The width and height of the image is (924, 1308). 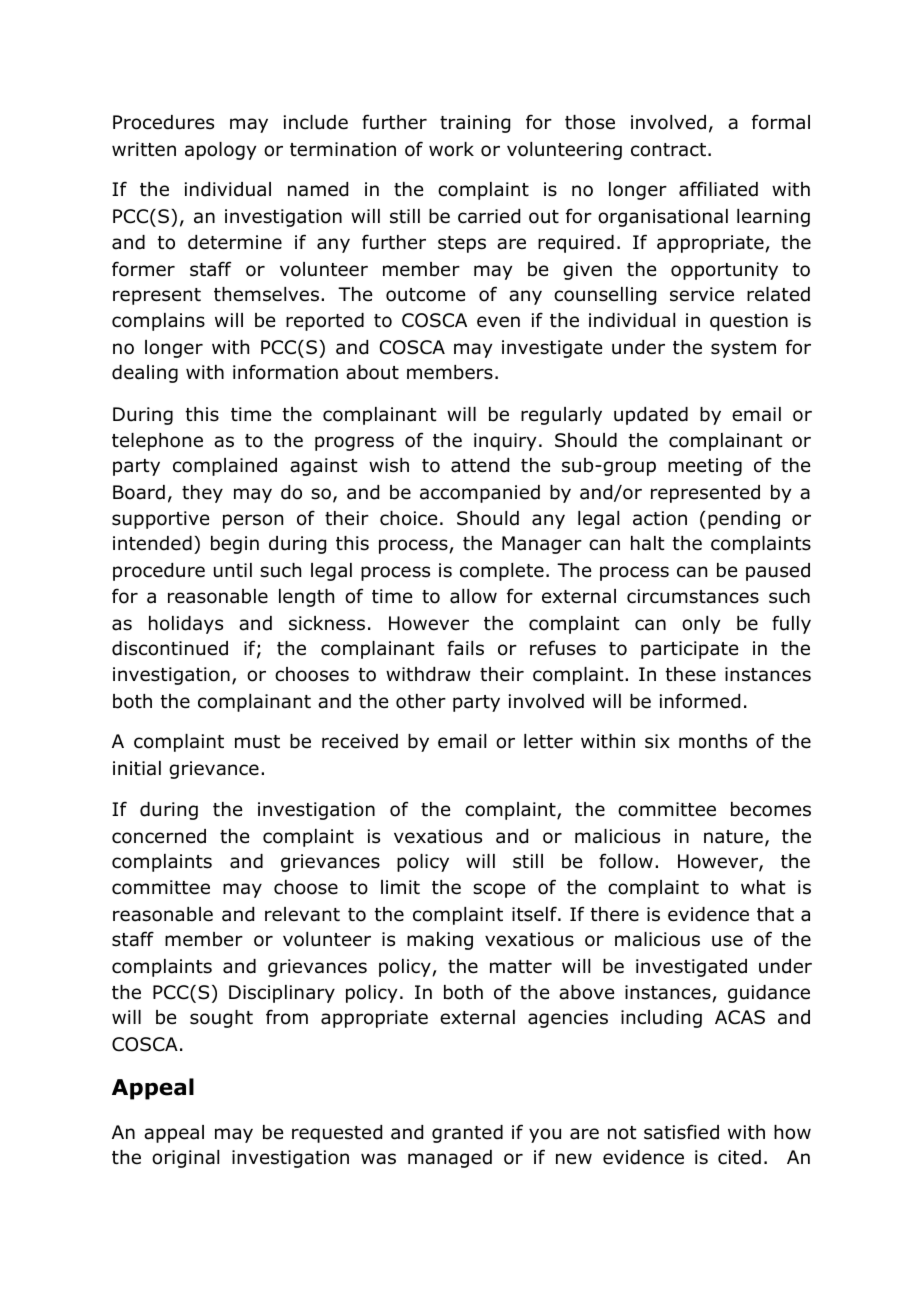 What do you see at coordinates (186, 625) in the image?
I see `holidays` at bounding box center [186, 625].
